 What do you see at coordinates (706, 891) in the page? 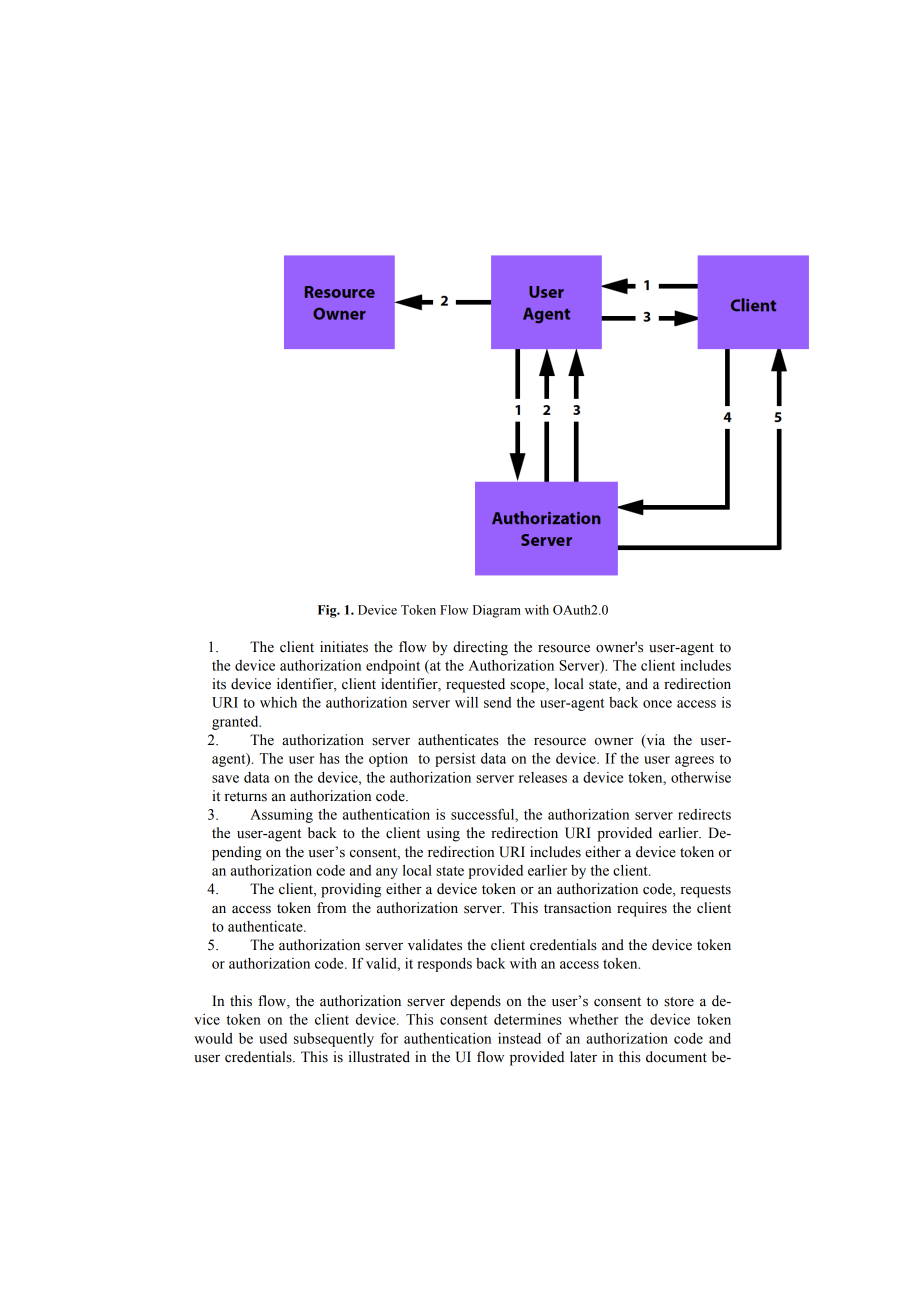
I see `requests` at bounding box center [706, 891].
